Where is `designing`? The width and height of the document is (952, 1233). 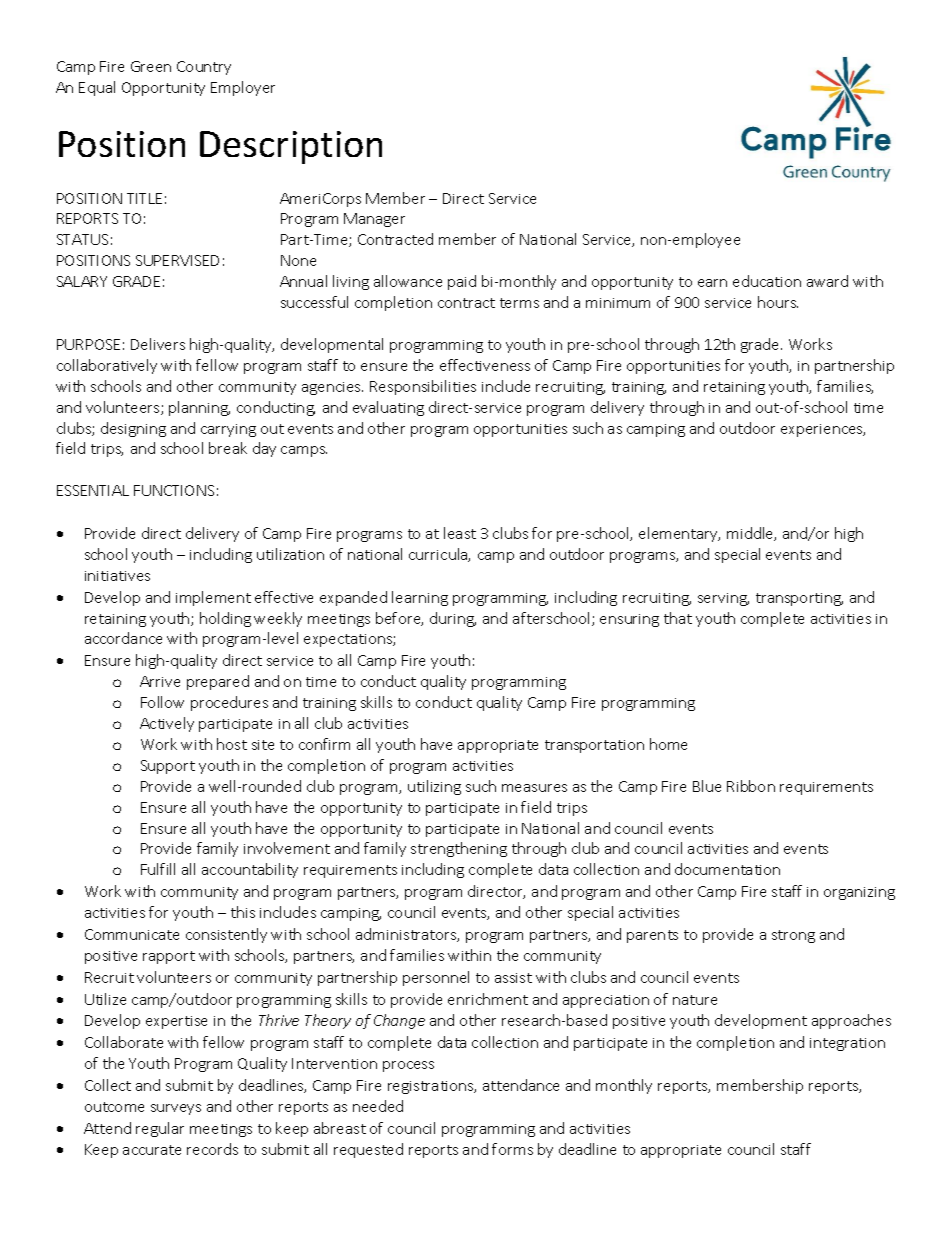 designing is located at coordinates (133, 429).
